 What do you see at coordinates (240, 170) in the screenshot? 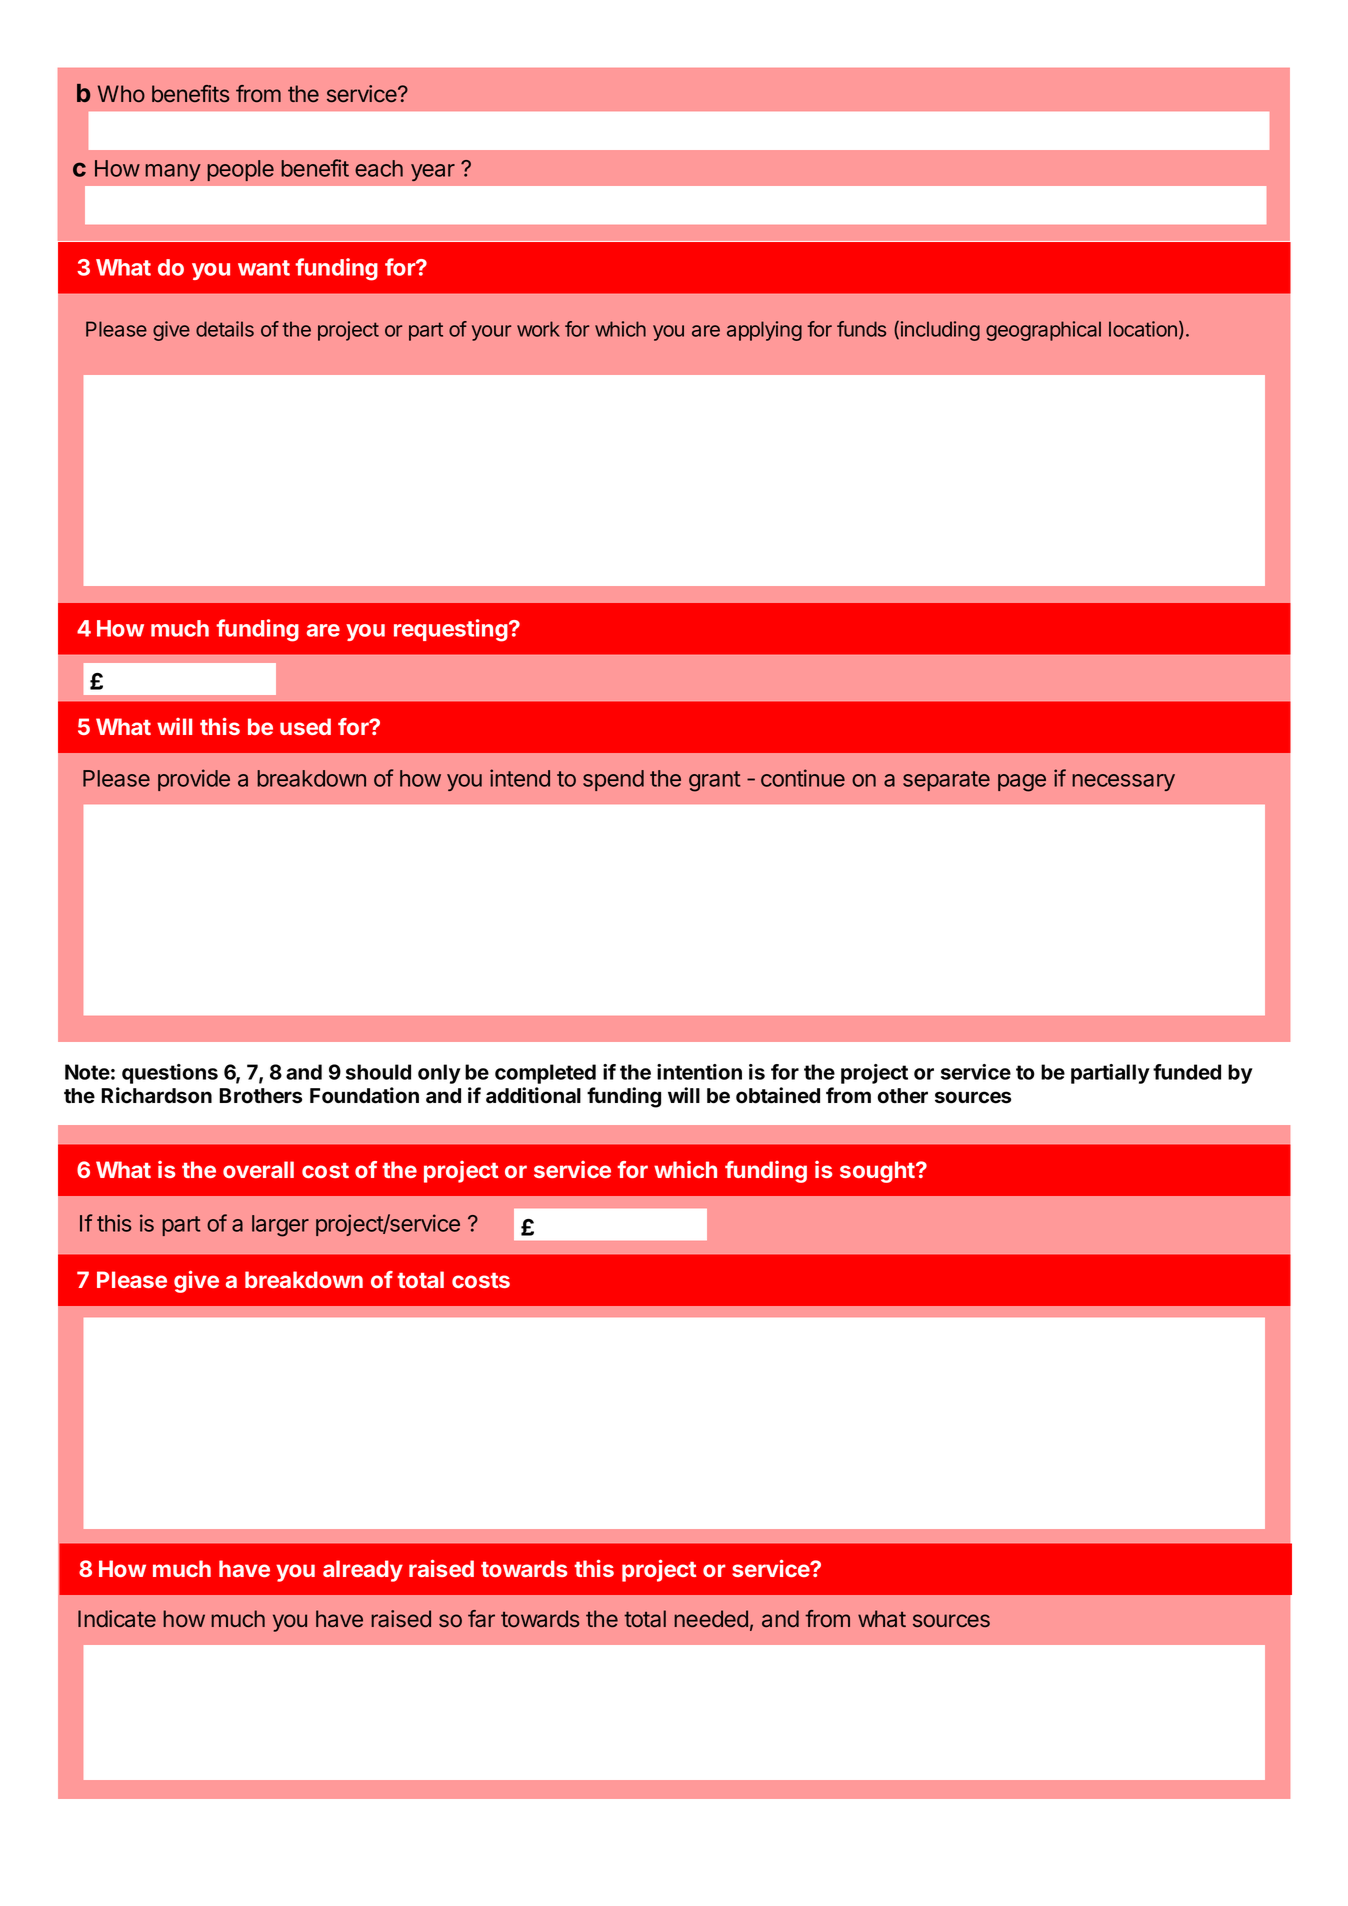
I see `people` at bounding box center [240, 170].
